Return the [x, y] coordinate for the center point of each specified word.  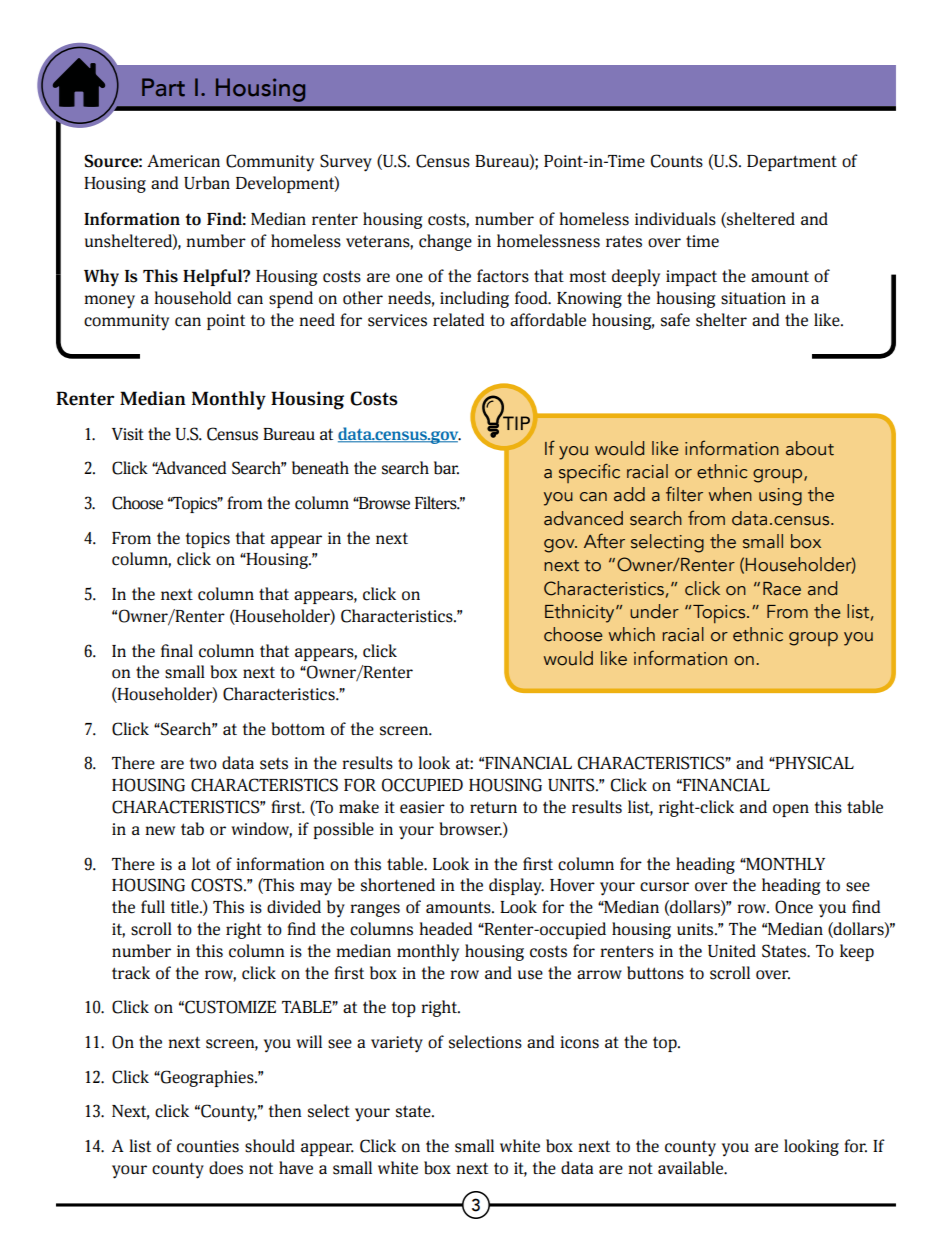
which [632, 634]
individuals [675, 219]
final [177, 650]
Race [782, 589]
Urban [207, 183]
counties [208, 1146]
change [445, 242]
